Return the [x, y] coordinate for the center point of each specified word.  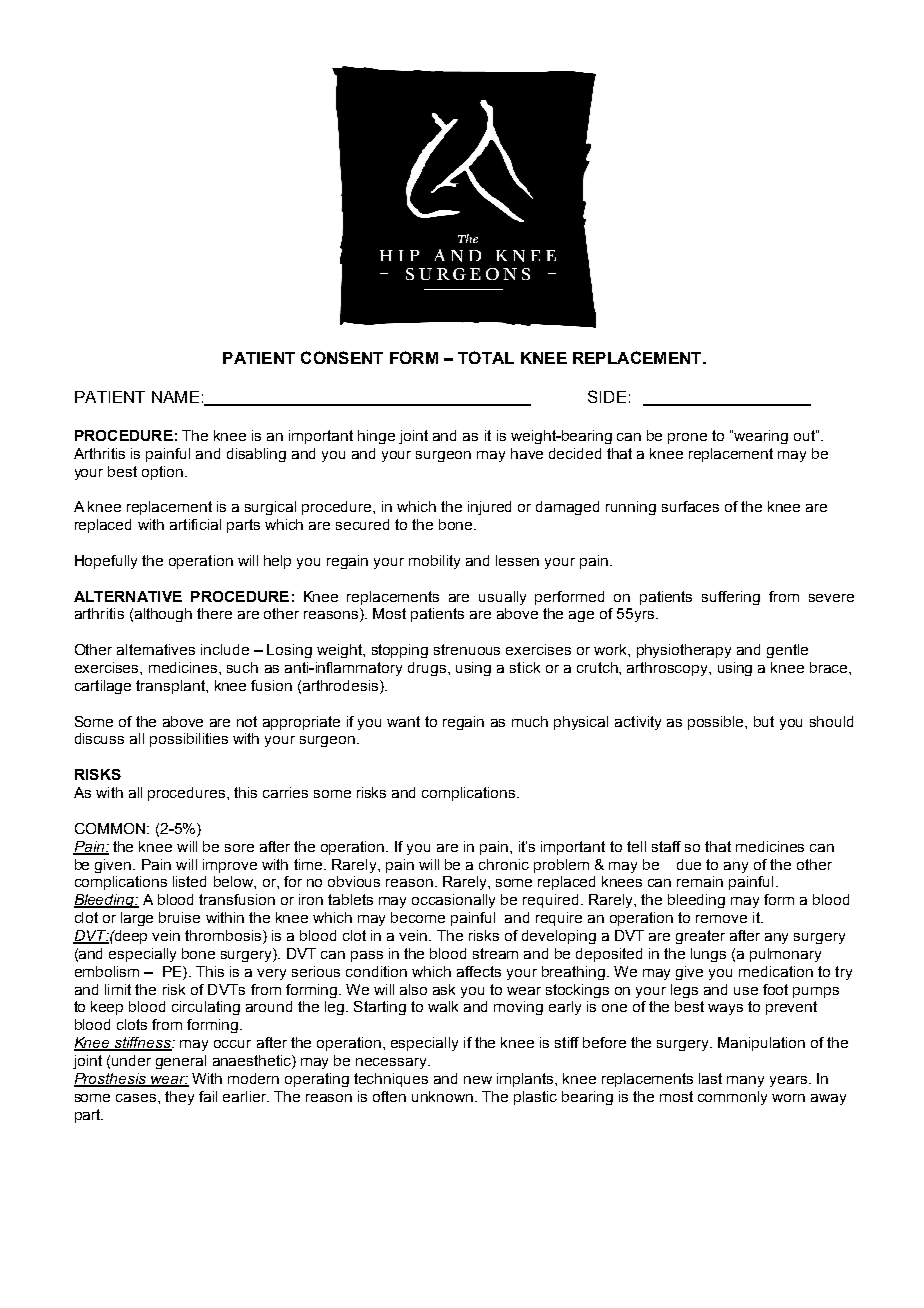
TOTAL [486, 357]
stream [495, 953]
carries [285, 792]
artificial [195, 524]
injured [489, 508]
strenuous [467, 649]
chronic [504, 864]
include [225, 649]
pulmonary [785, 955]
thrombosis [224, 937]
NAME [175, 397]
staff [666, 846]
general [181, 1062]
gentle [787, 651]
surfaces [690, 506]
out [805, 435]
